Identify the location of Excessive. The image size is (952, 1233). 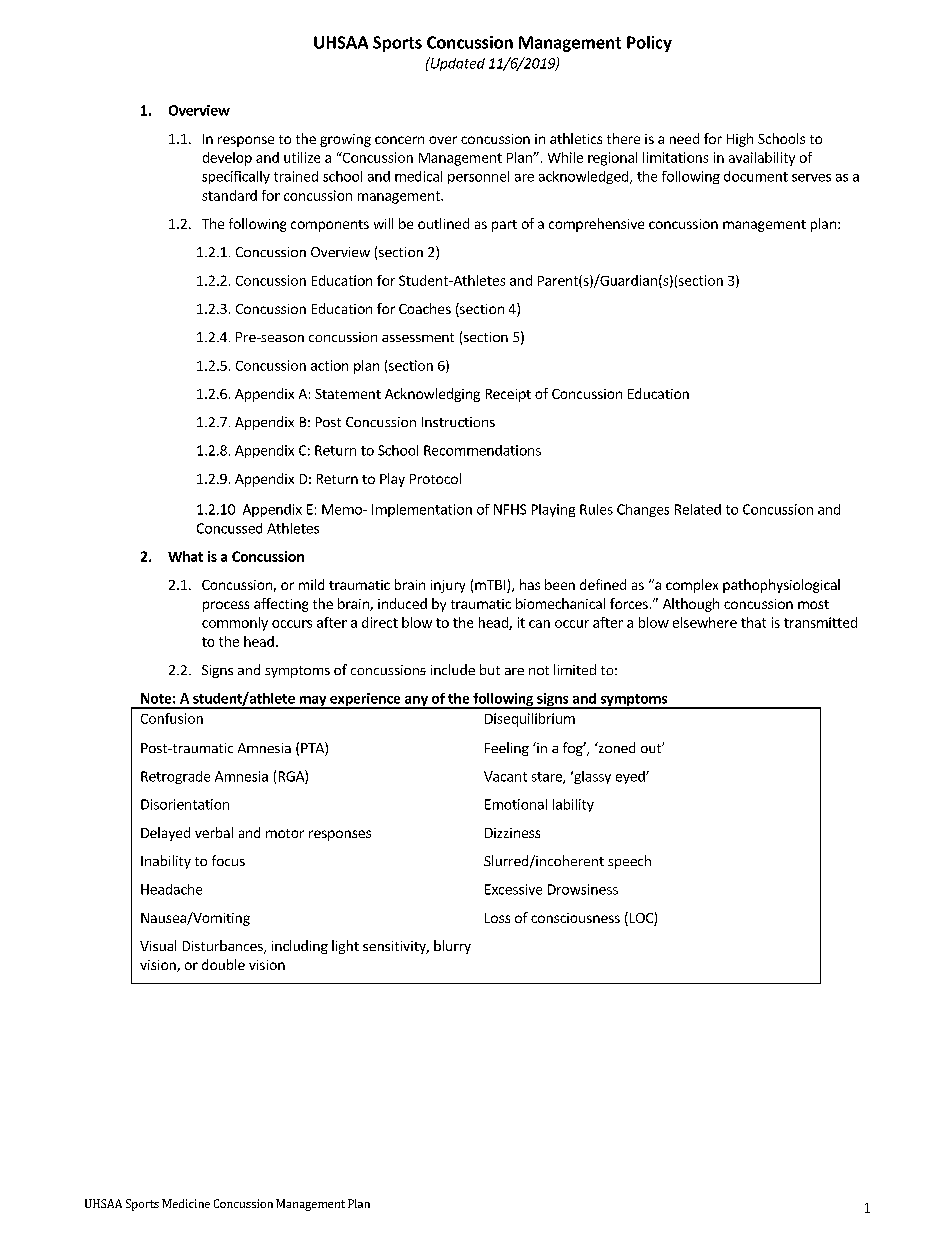
(513, 889).
